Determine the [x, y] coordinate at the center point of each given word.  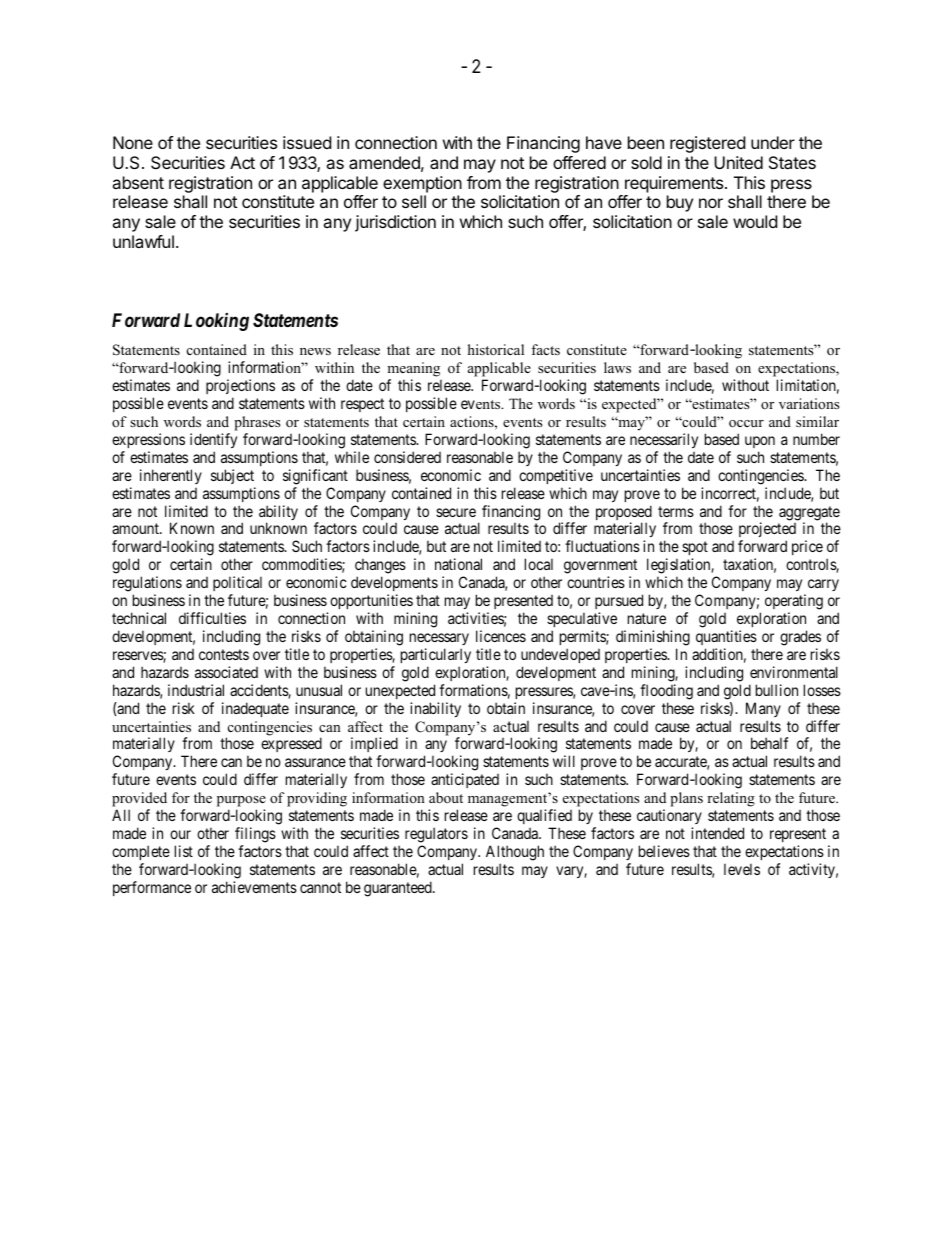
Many [763, 709]
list [184, 851]
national [458, 564]
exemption [422, 184]
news [315, 351]
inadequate [255, 709]
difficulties [212, 618]
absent [138, 182]
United [738, 162]
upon [760, 442]
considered [407, 457]
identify [213, 440]
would [755, 221]
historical [496, 349]
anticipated [465, 780]
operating [794, 603]
